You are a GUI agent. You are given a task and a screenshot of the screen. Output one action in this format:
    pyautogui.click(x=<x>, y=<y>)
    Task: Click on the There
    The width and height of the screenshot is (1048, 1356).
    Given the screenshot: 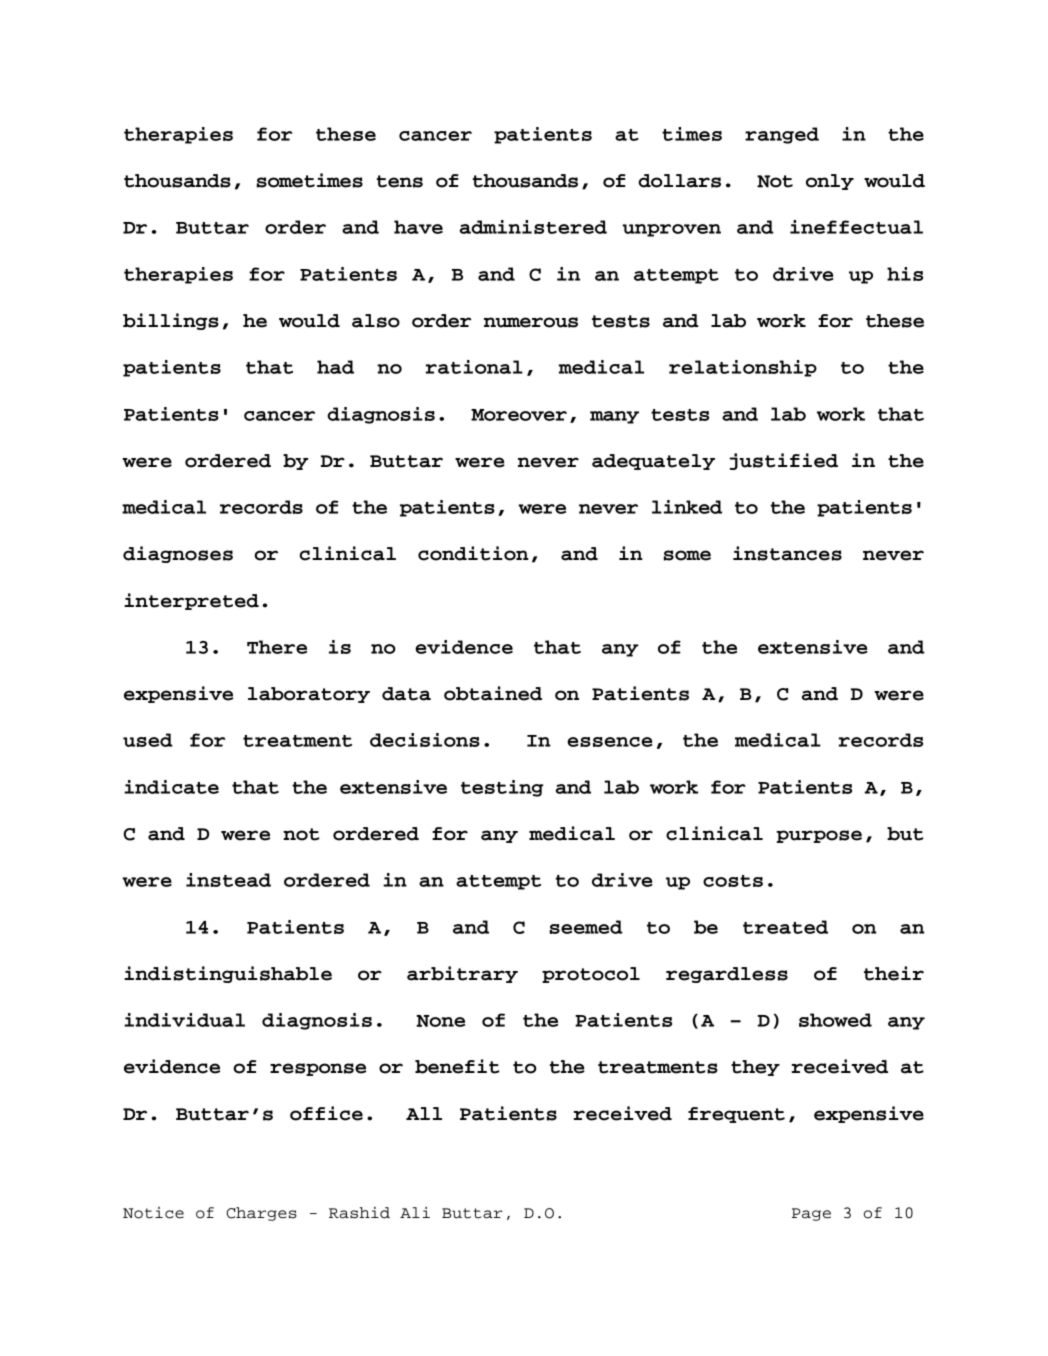 What is the action you would take?
    pyautogui.click(x=277, y=647)
